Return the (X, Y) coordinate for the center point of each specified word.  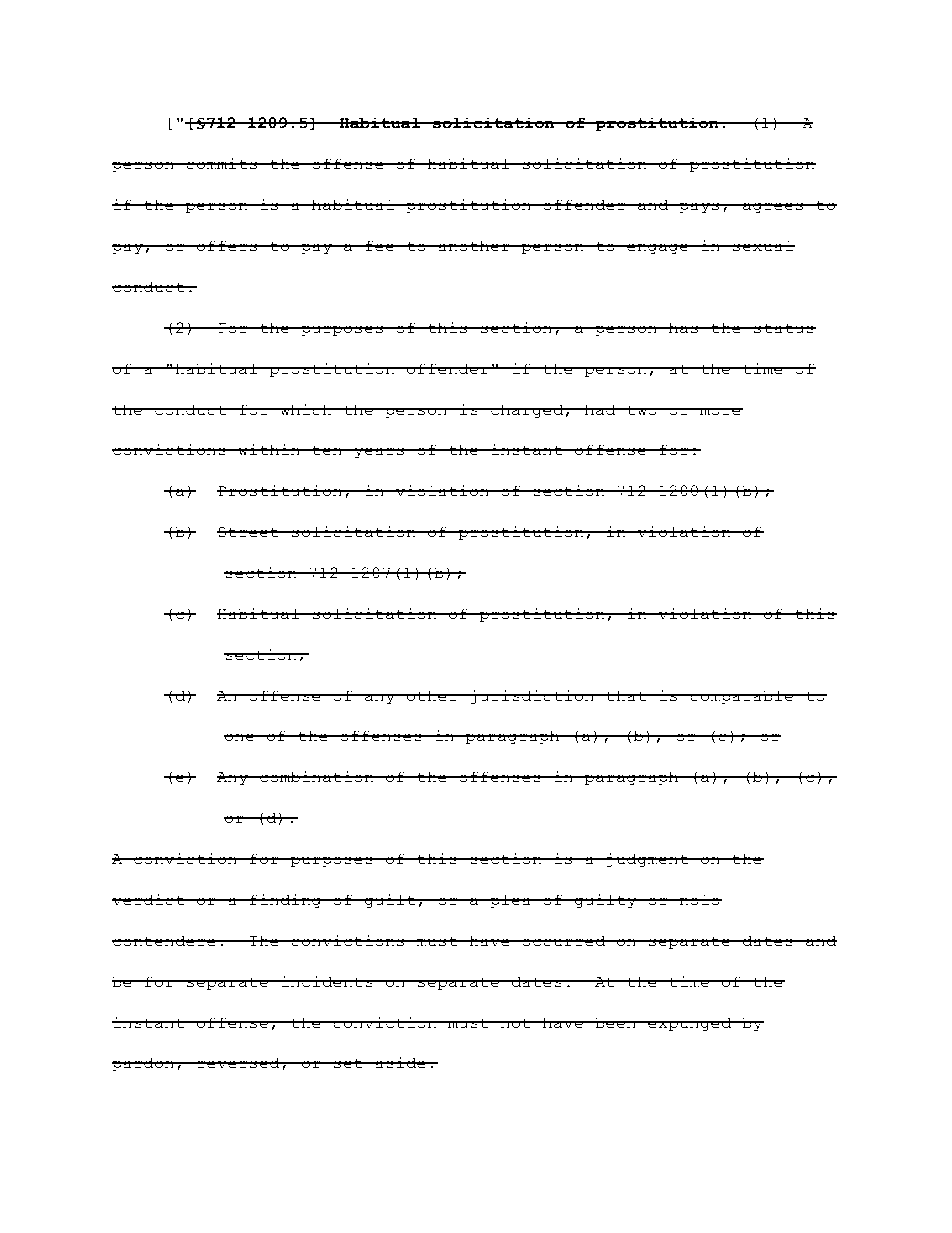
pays (699, 208)
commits (222, 164)
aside (400, 1063)
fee (379, 246)
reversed (238, 1063)
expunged (690, 1024)
